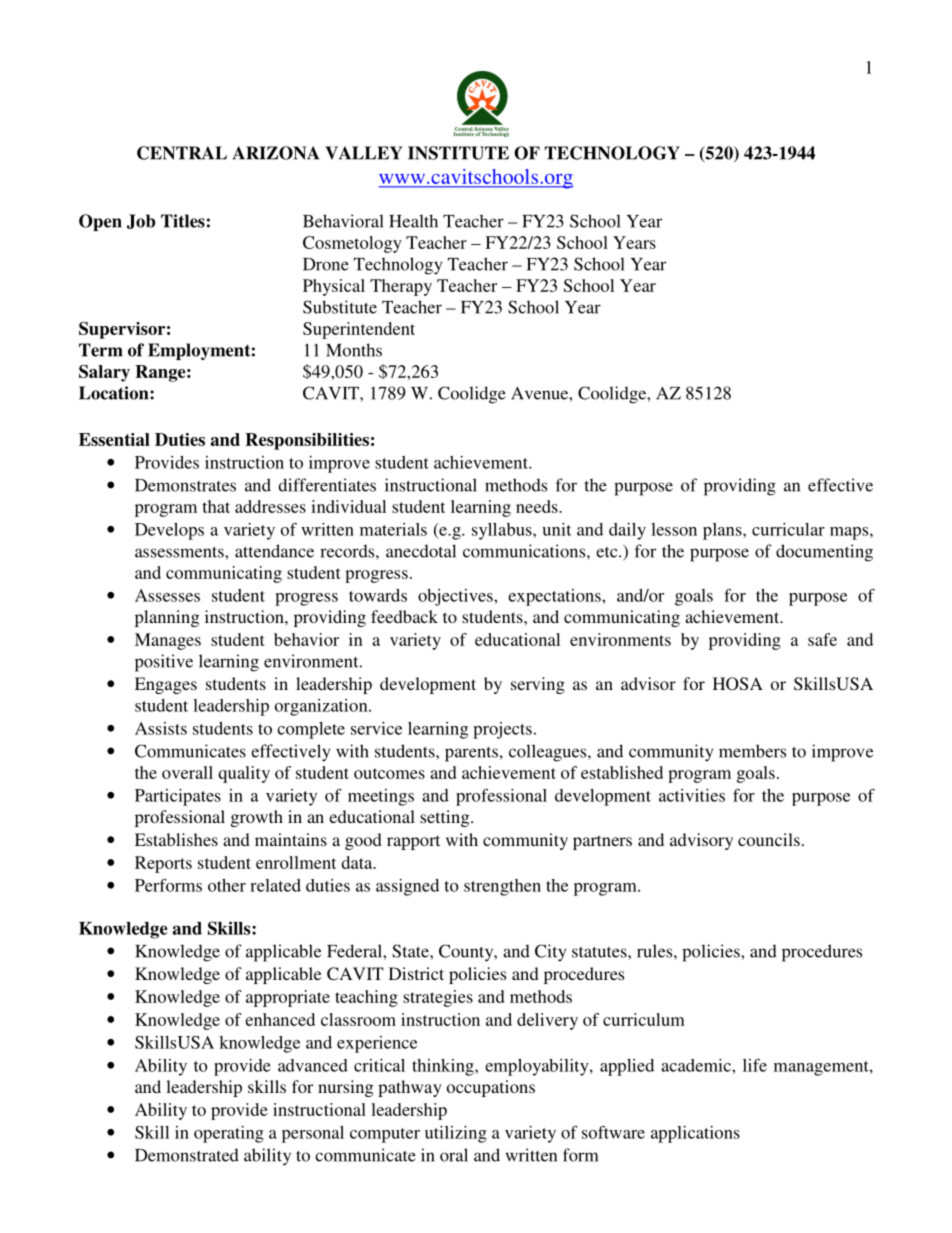 The height and width of the page is (1233, 952). Describe the element at coordinates (458, 153) in the page. I see `INSTITUTE` at that location.
